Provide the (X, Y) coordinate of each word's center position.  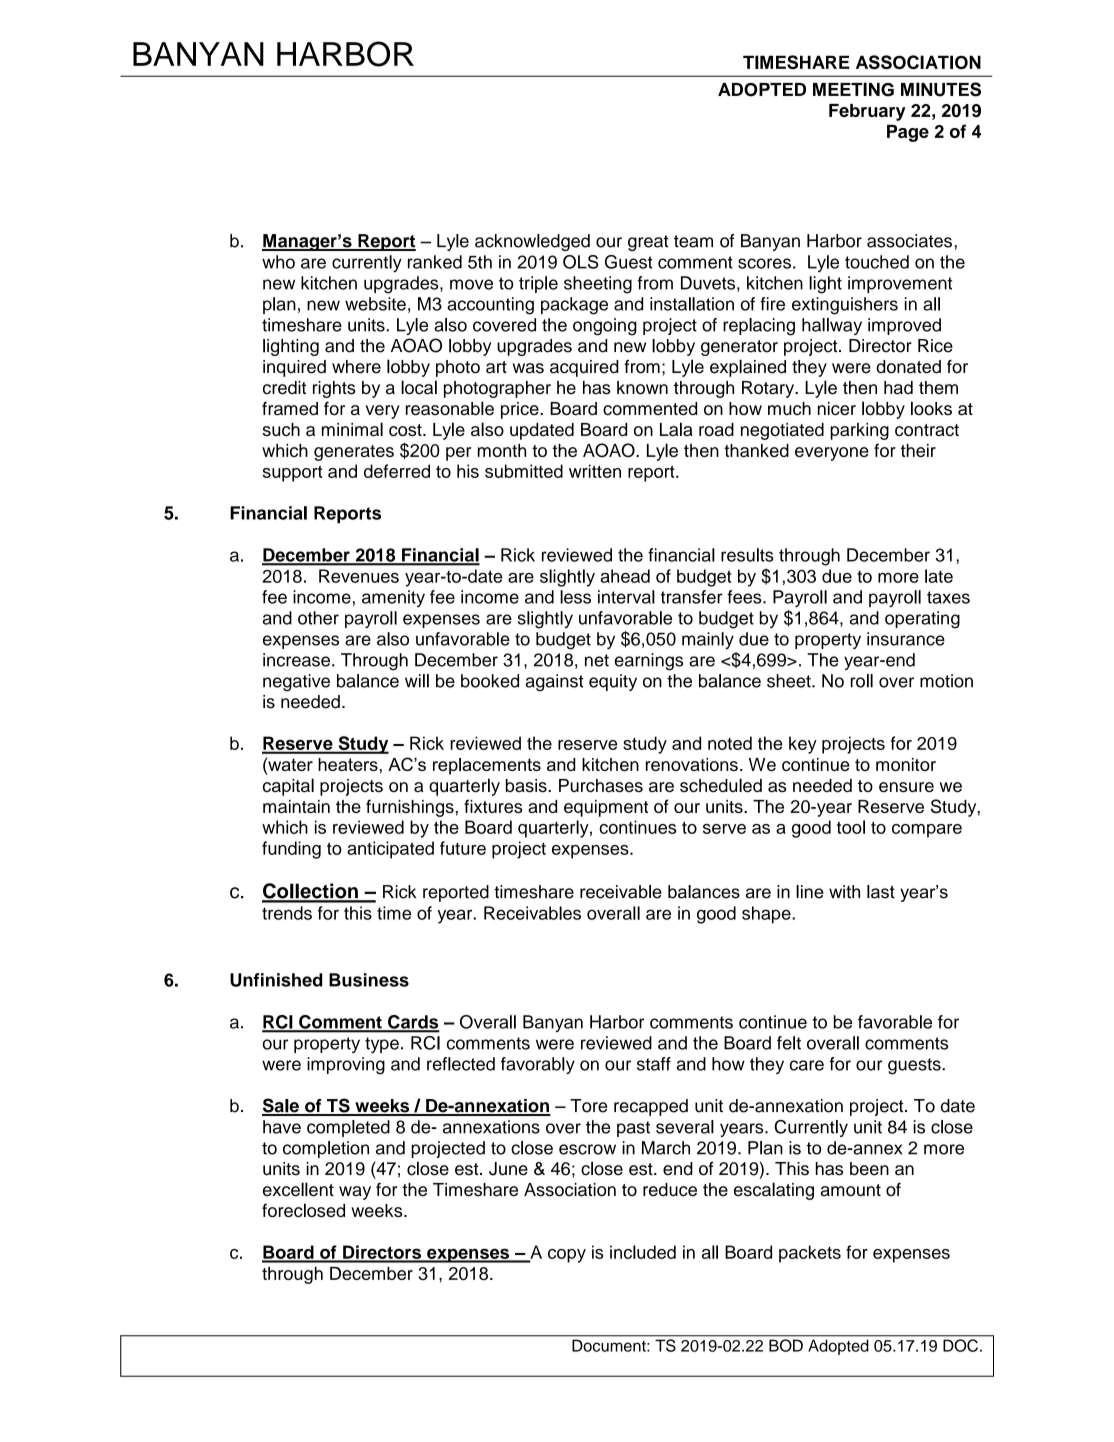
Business (369, 980)
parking (859, 431)
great (648, 243)
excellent (298, 1189)
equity (613, 682)
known (642, 388)
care (807, 1065)
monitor (906, 764)
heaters (348, 764)
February (867, 112)
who (278, 262)
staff (654, 1064)
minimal (352, 429)
